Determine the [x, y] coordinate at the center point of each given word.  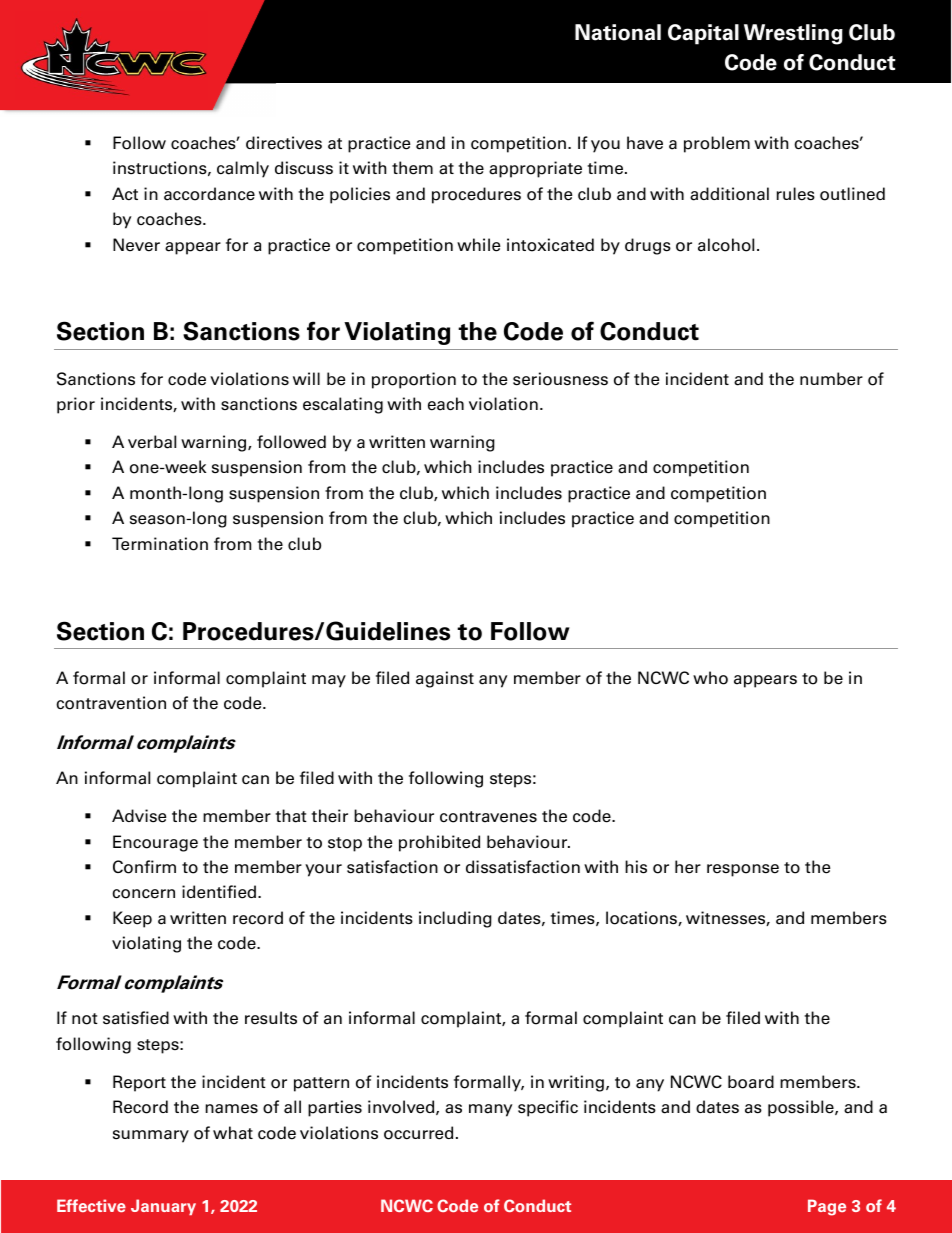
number [831, 379]
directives [284, 143]
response [743, 870]
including [455, 919]
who [710, 678]
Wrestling [793, 34]
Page [827, 1207]
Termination [160, 544]
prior [76, 405]
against [445, 679]
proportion [414, 380]
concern [143, 894]
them [412, 168]
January [163, 1207]
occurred [418, 1133]
